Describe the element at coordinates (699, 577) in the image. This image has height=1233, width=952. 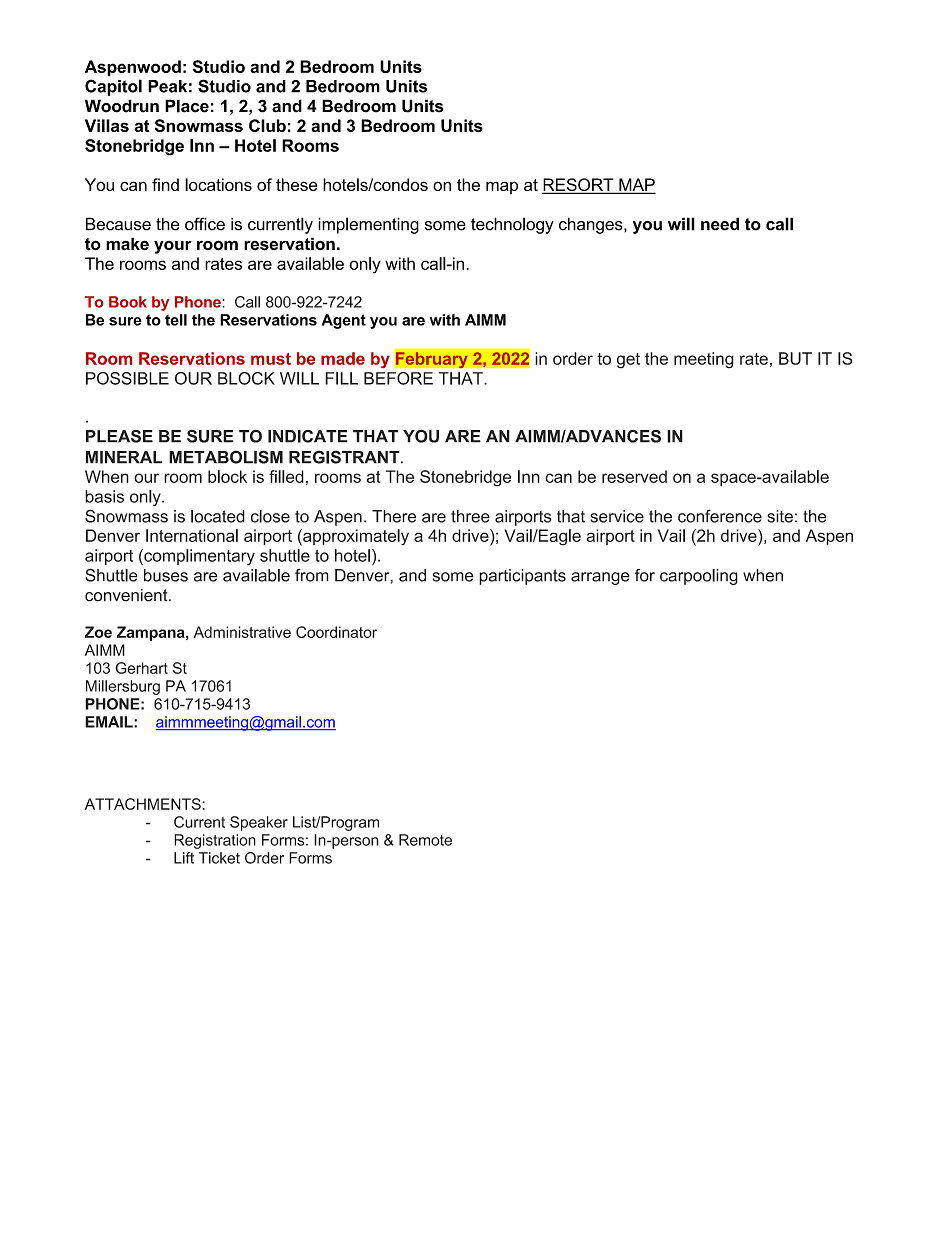
I see `carpooling` at that location.
